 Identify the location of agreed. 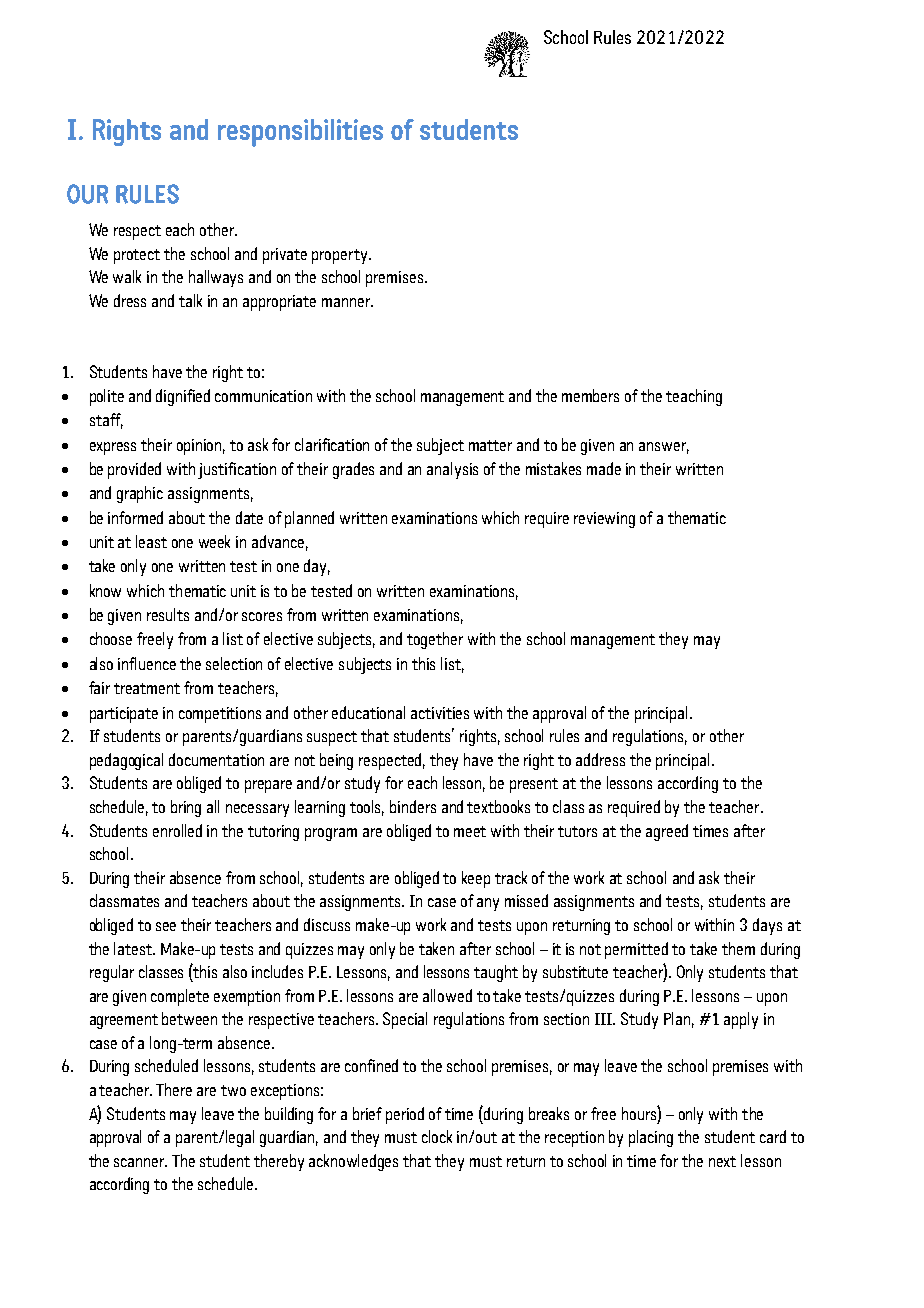
(667, 832).
